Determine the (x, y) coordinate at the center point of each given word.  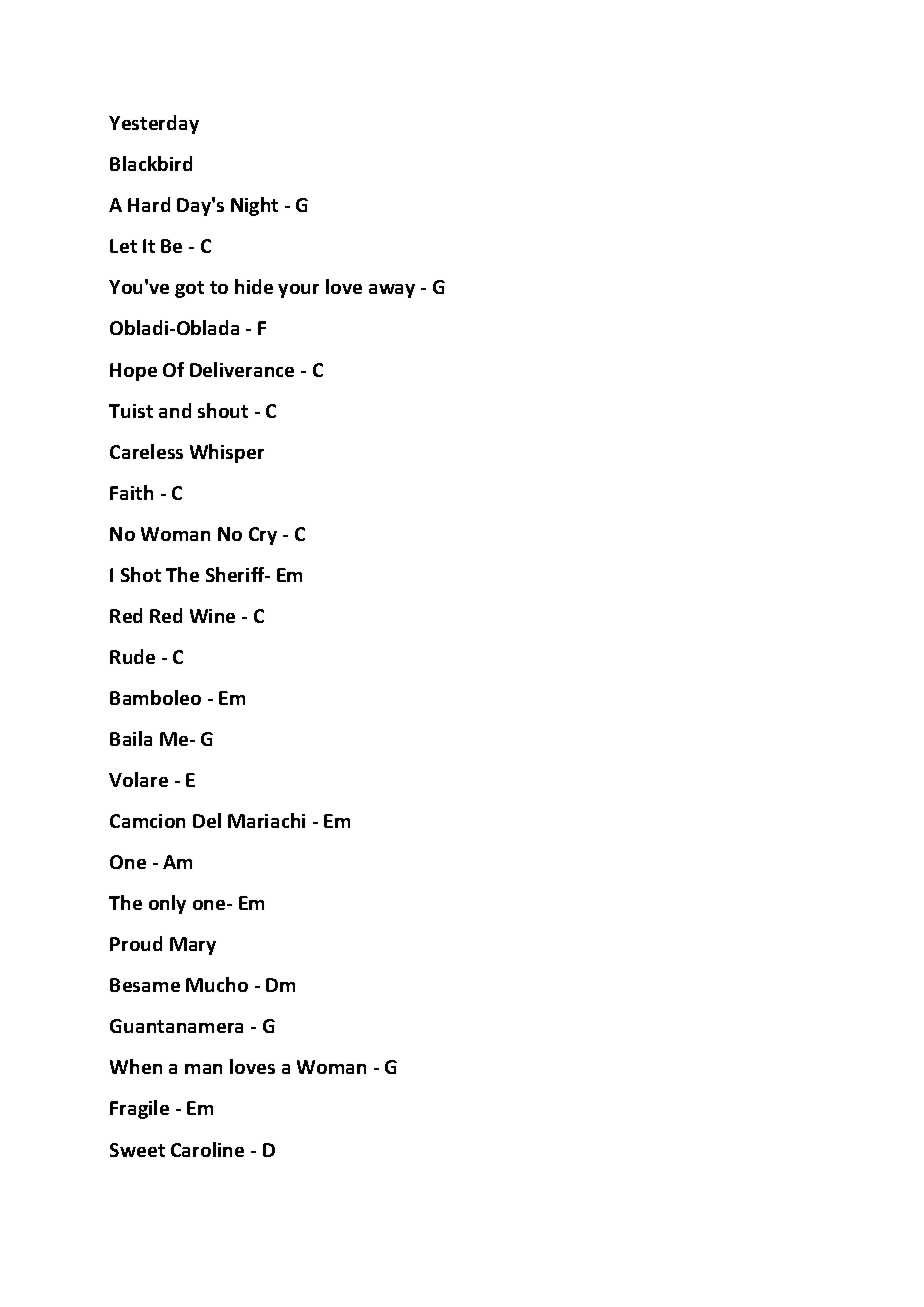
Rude (132, 656)
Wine (212, 616)
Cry (263, 536)
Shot (141, 574)
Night (254, 206)
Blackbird (151, 163)
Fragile (139, 1109)
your (298, 291)
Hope (133, 372)
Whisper (227, 453)
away (392, 291)
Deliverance (242, 369)
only (167, 904)
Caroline (207, 1149)
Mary (193, 946)
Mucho (217, 984)
